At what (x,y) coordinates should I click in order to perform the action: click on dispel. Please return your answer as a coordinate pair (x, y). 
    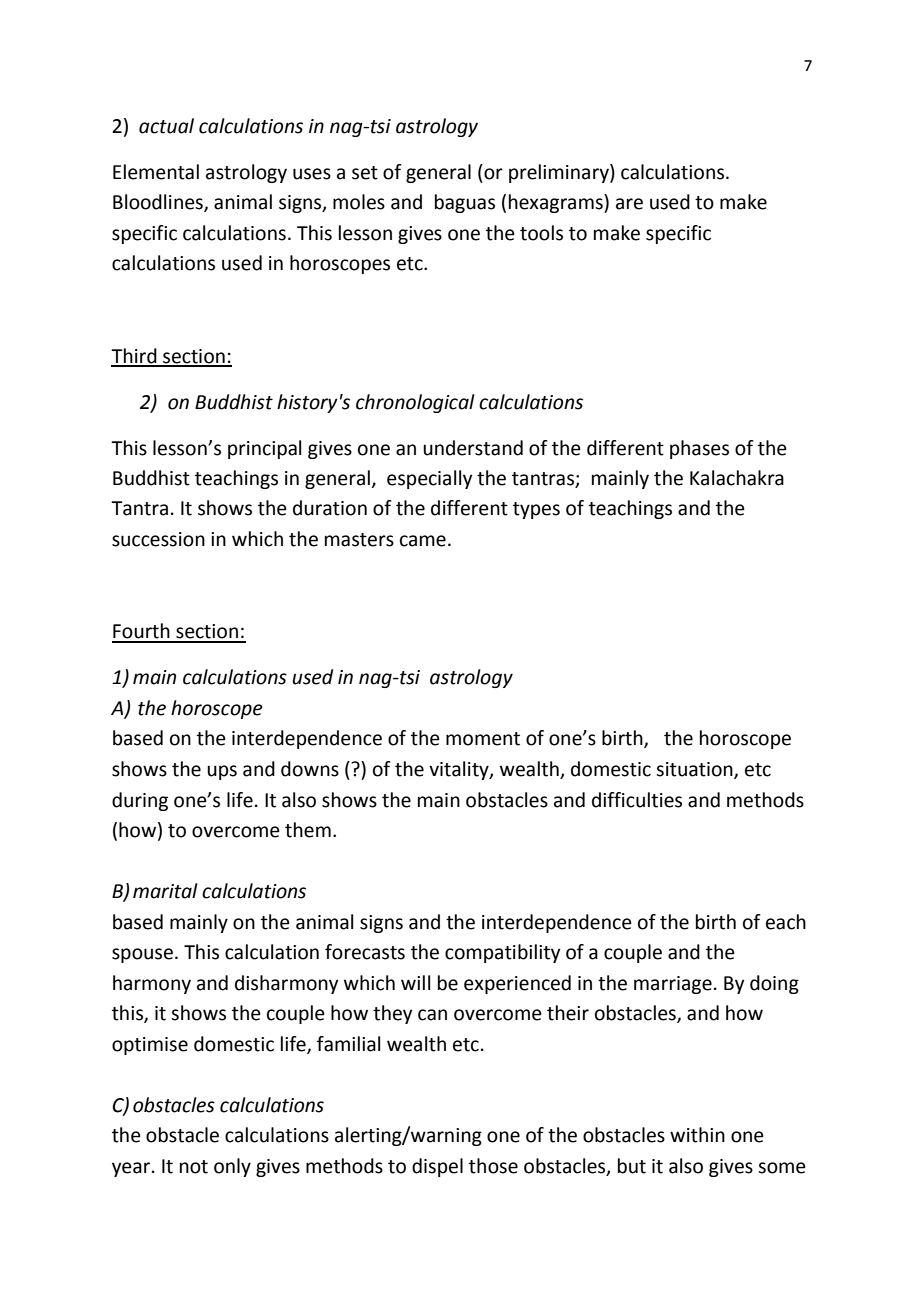
    Looking at the image, I should click on (437, 1167).
